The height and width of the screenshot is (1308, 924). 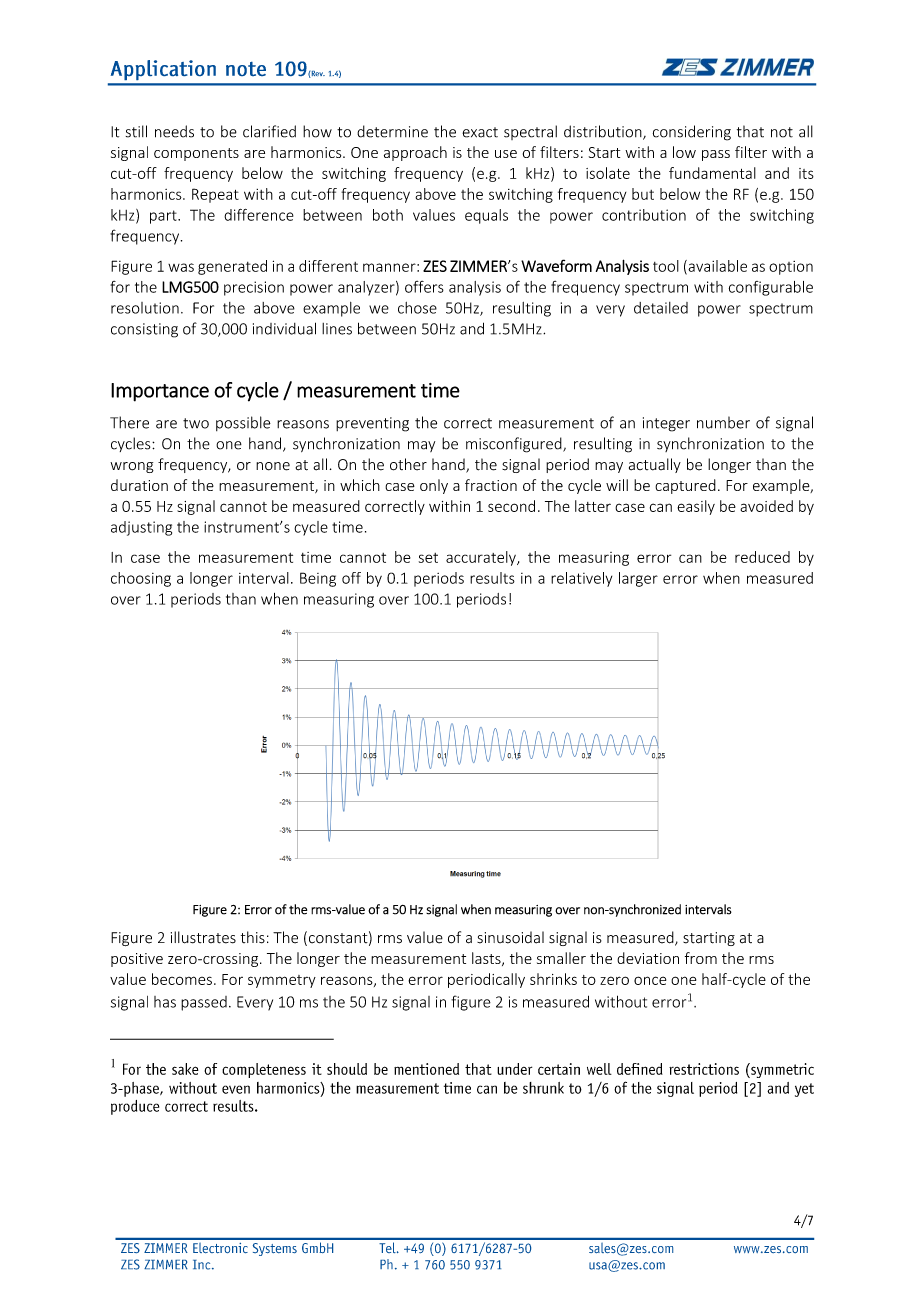 What do you see at coordinates (196, 154) in the screenshot?
I see `components` at bounding box center [196, 154].
